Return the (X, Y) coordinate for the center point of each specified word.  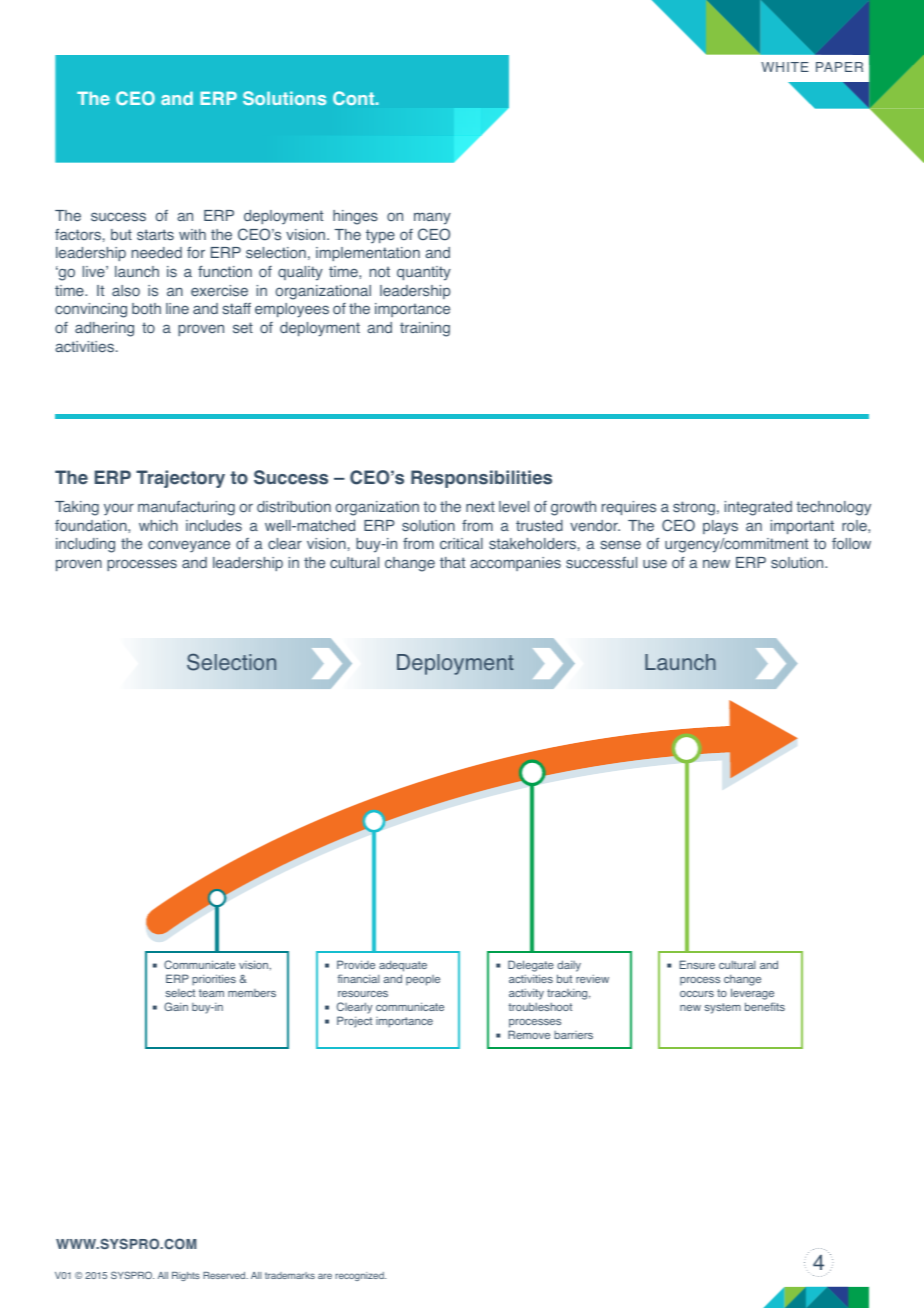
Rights (186, 1276)
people (423, 980)
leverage (752, 994)
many (432, 218)
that (452, 562)
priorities (214, 980)
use (655, 564)
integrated (758, 508)
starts (155, 235)
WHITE (785, 67)
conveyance (189, 546)
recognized (360, 1276)
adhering (104, 329)
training (425, 329)
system (723, 1008)
